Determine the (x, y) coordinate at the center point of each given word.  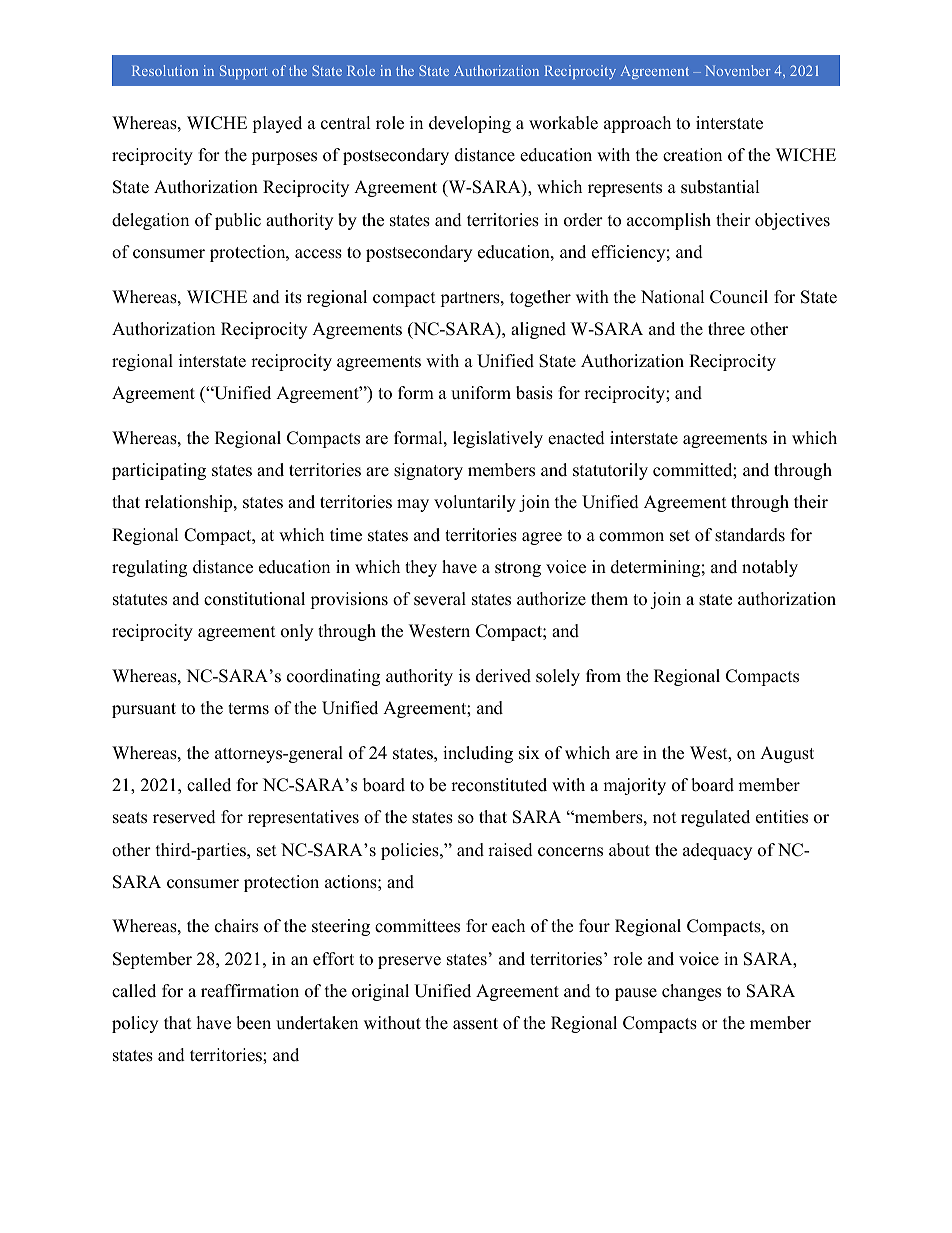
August (787, 754)
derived (503, 676)
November (738, 70)
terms (248, 709)
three (726, 329)
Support (243, 72)
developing (470, 124)
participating (159, 471)
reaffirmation (250, 991)
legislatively (498, 439)
